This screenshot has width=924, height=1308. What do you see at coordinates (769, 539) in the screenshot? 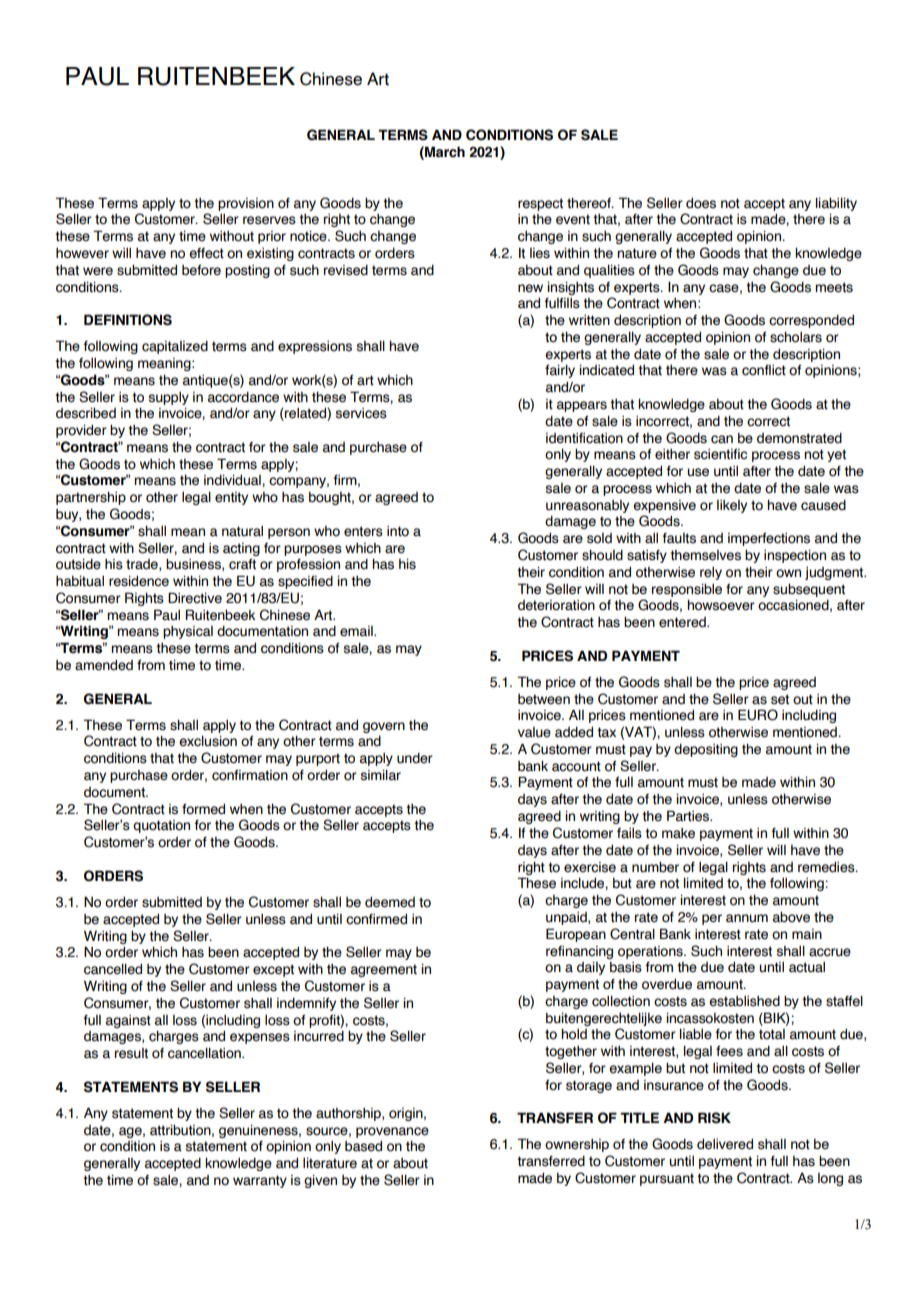
I see `imperfections` at bounding box center [769, 539].
